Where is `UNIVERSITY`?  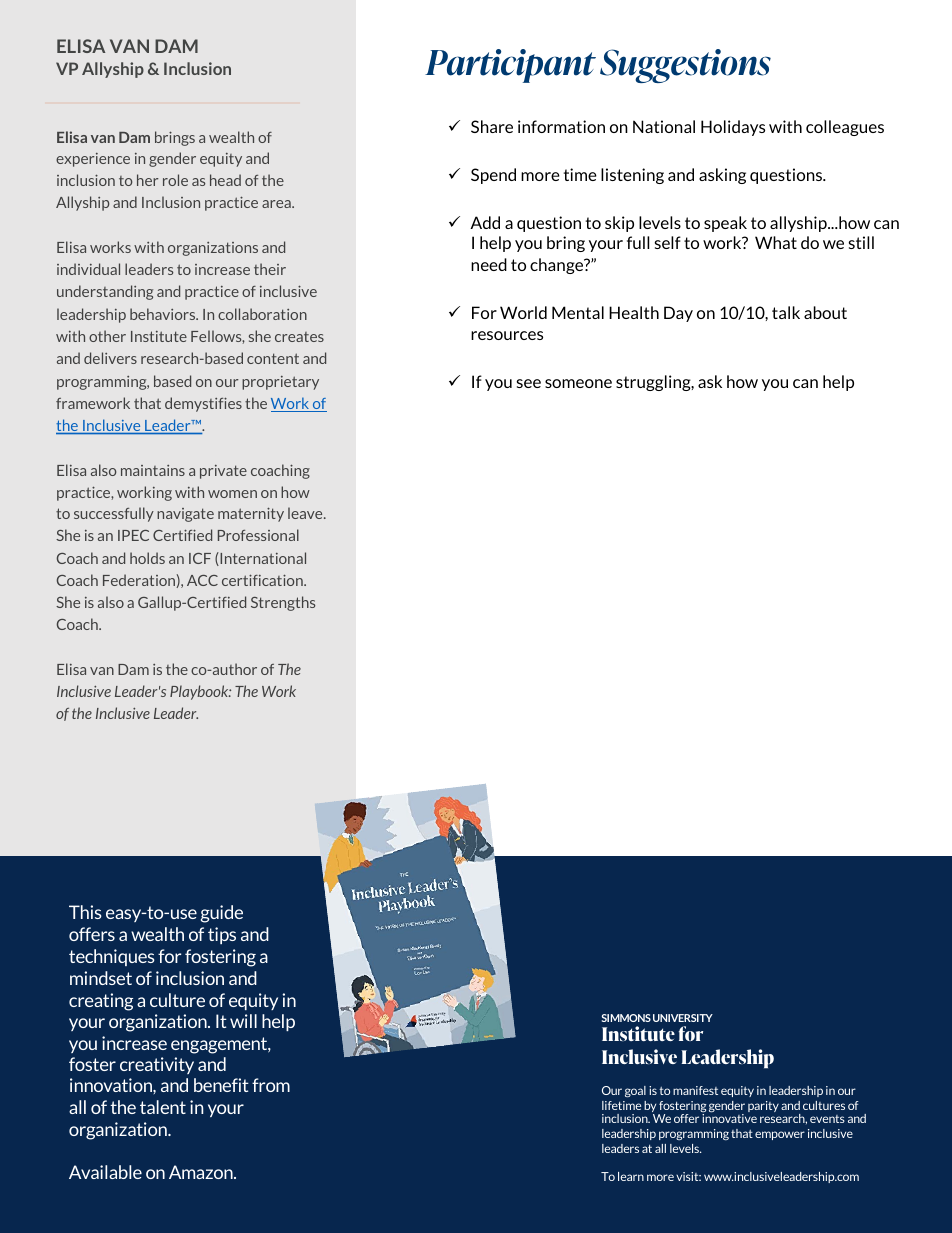
UNIVERSITY is located at coordinates (683, 1018).
